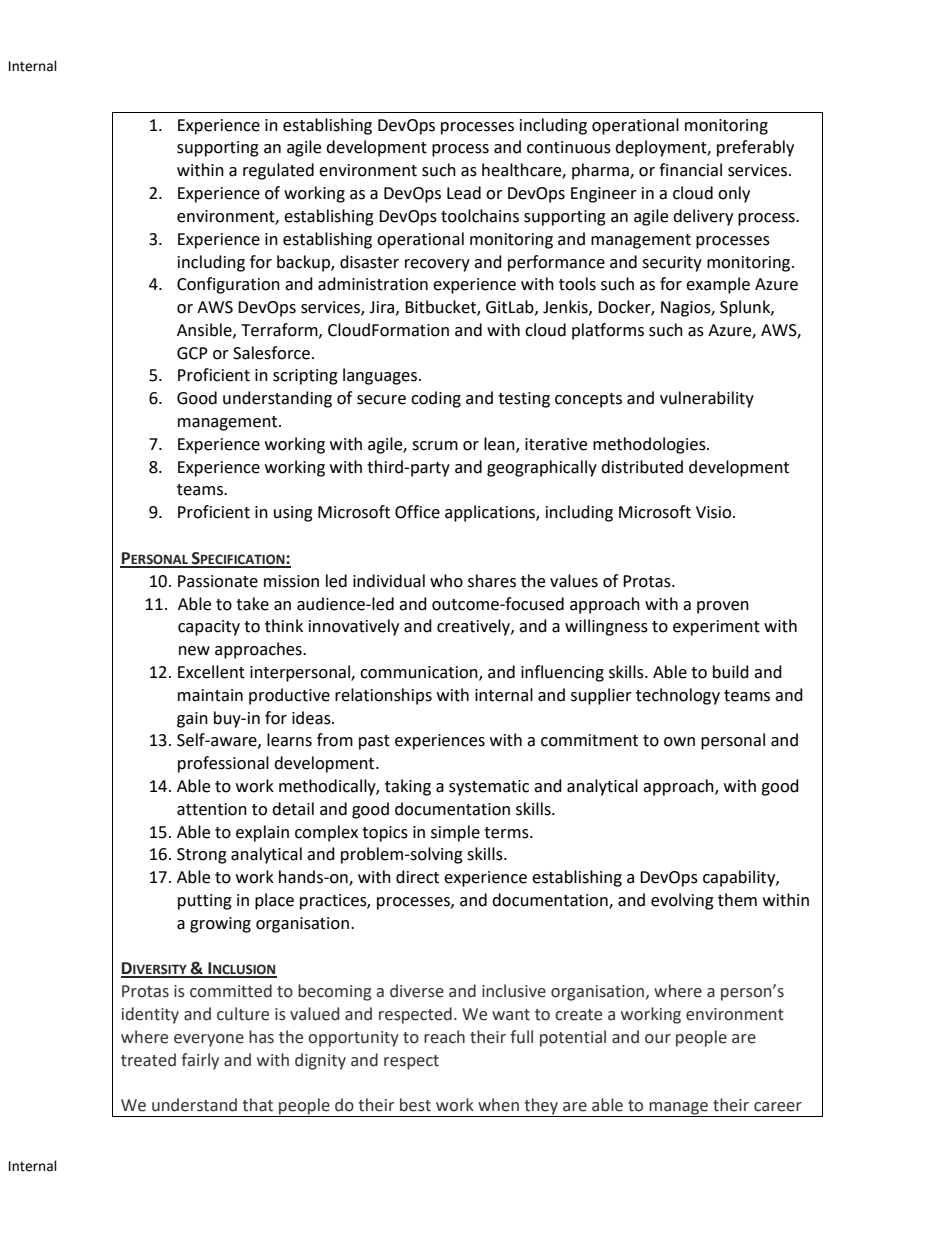 Image resolution: width=952 pixels, height=1233 pixels. What do you see at coordinates (209, 628) in the image?
I see `capacity` at bounding box center [209, 628].
